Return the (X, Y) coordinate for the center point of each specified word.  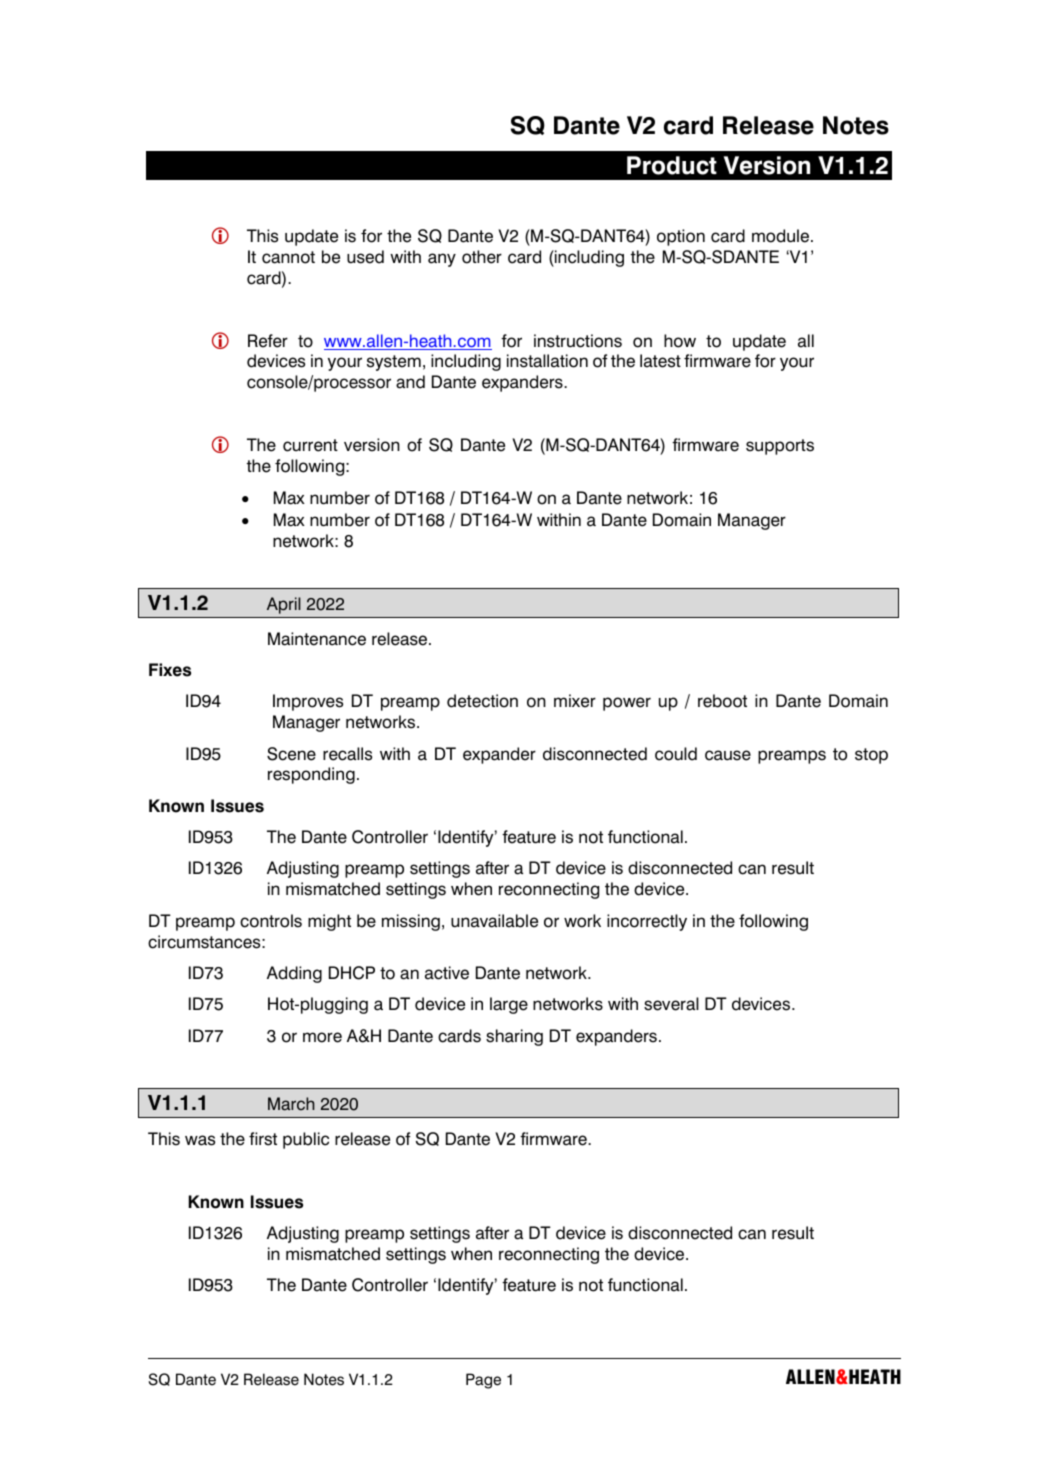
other (482, 257)
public (306, 1140)
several (671, 1004)
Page (483, 1381)
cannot (288, 257)
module (782, 236)
